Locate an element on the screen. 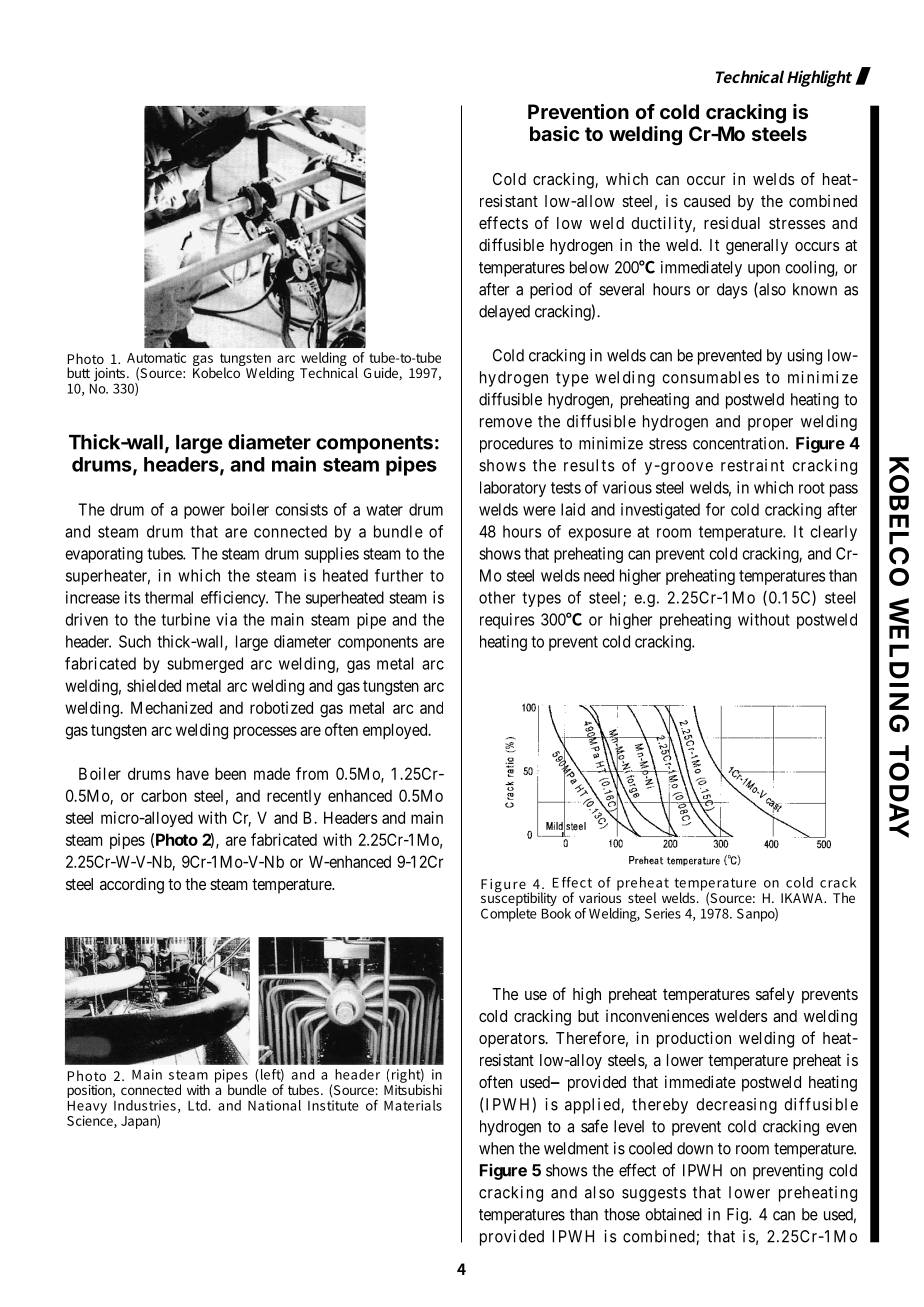 The image size is (924, 1307). butt is located at coordinates (78, 372).
